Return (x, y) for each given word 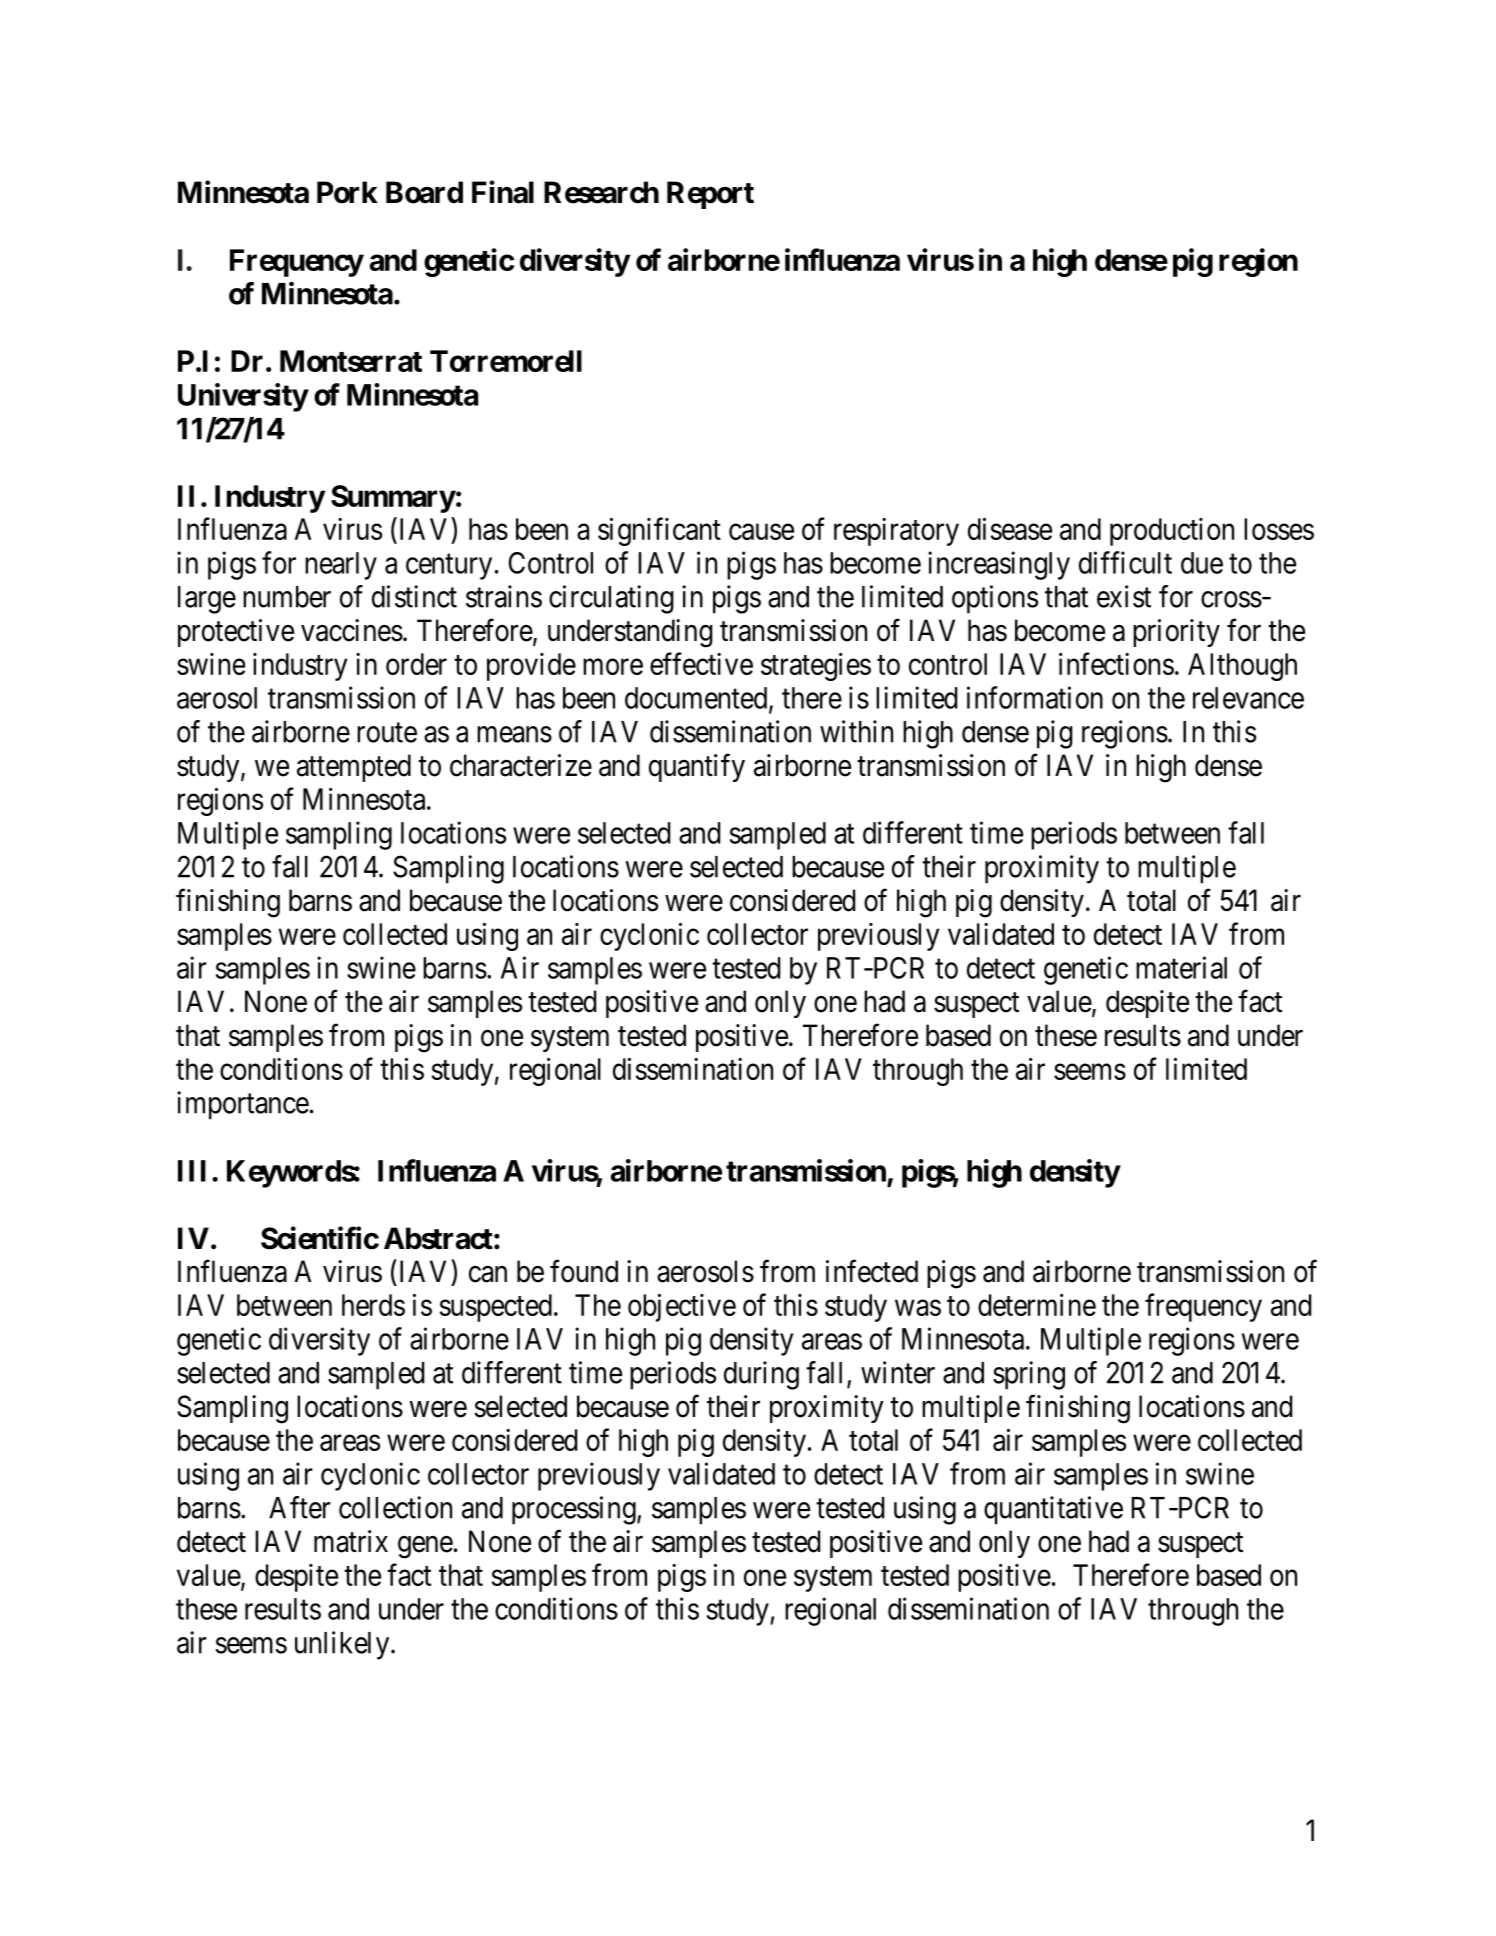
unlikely (343, 1645)
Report (710, 195)
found (584, 1271)
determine (1037, 1305)
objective (682, 1308)
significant (659, 531)
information (1035, 697)
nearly (341, 566)
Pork (347, 192)
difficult (1125, 562)
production (1172, 532)
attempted (354, 768)
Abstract (438, 1238)
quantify (697, 767)
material (1181, 967)
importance (243, 1105)
